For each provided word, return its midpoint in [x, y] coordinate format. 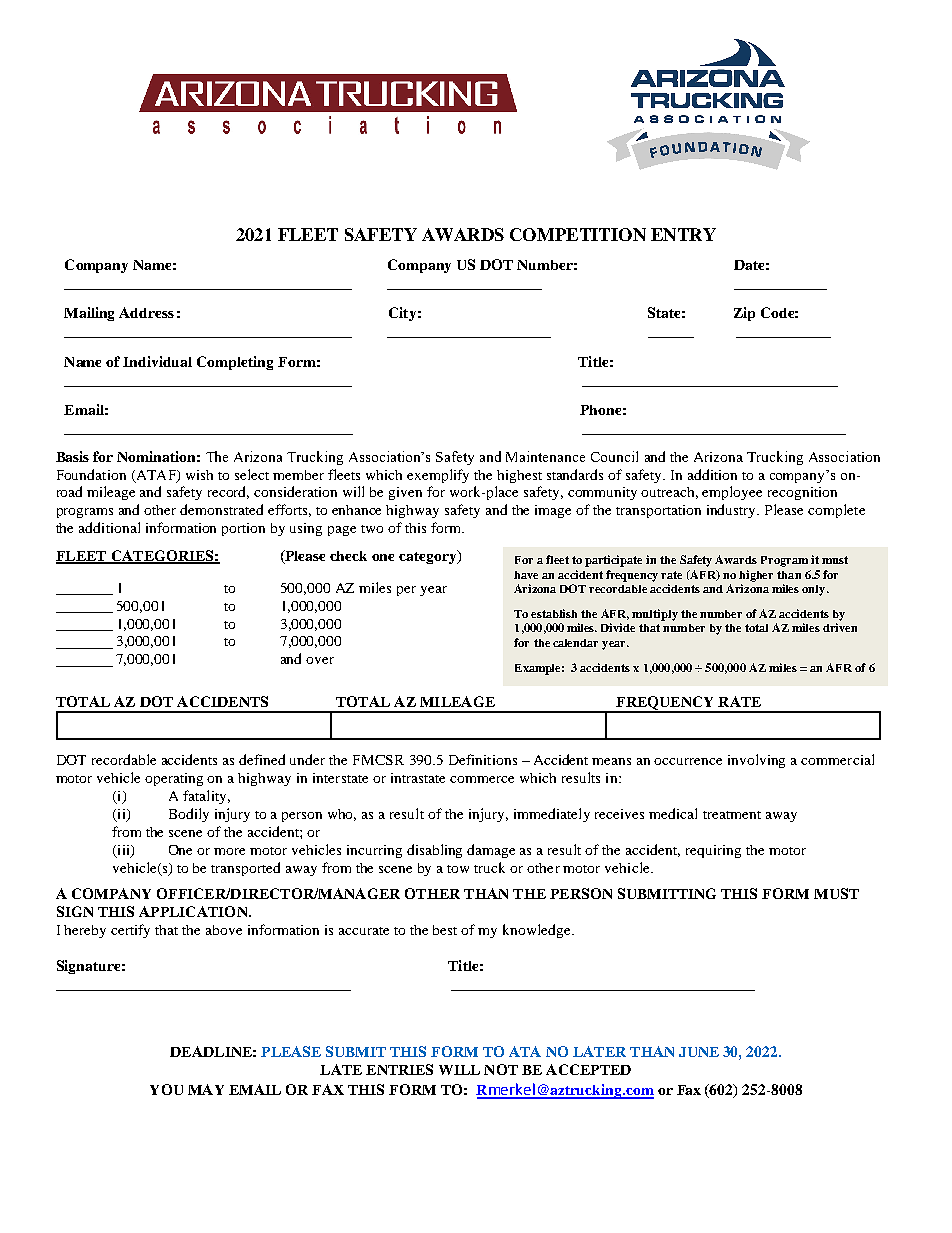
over [320, 660]
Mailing [89, 314]
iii [123, 851]
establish [554, 613]
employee [732, 493]
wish [199, 475]
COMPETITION [578, 234]
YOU [166, 1089]
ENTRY [683, 234]
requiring [713, 851]
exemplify [438, 476]
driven [840, 627]
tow [458, 869]
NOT [501, 1069]
